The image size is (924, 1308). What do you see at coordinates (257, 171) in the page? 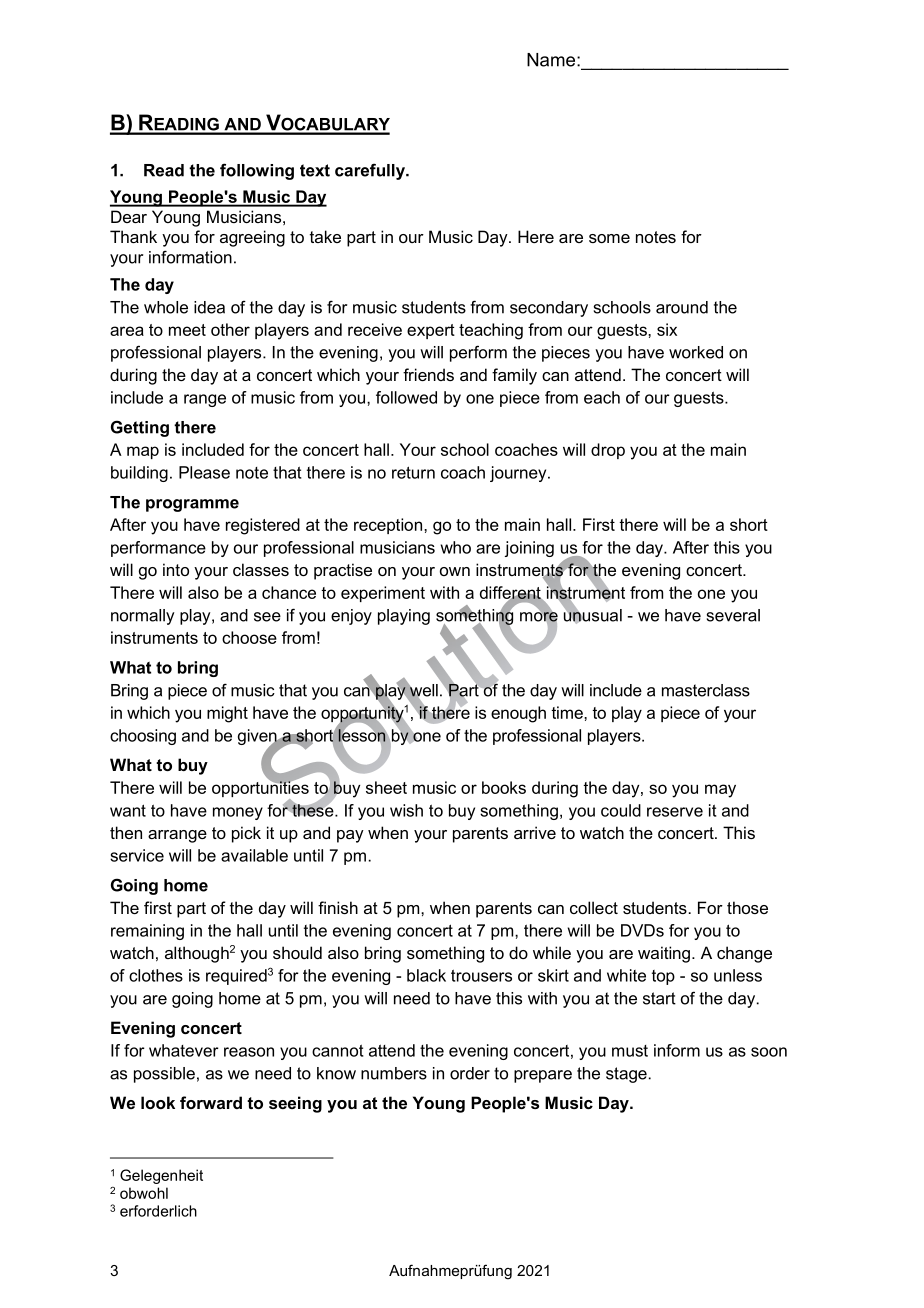
I see `following` at bounding box center [257, 171].
